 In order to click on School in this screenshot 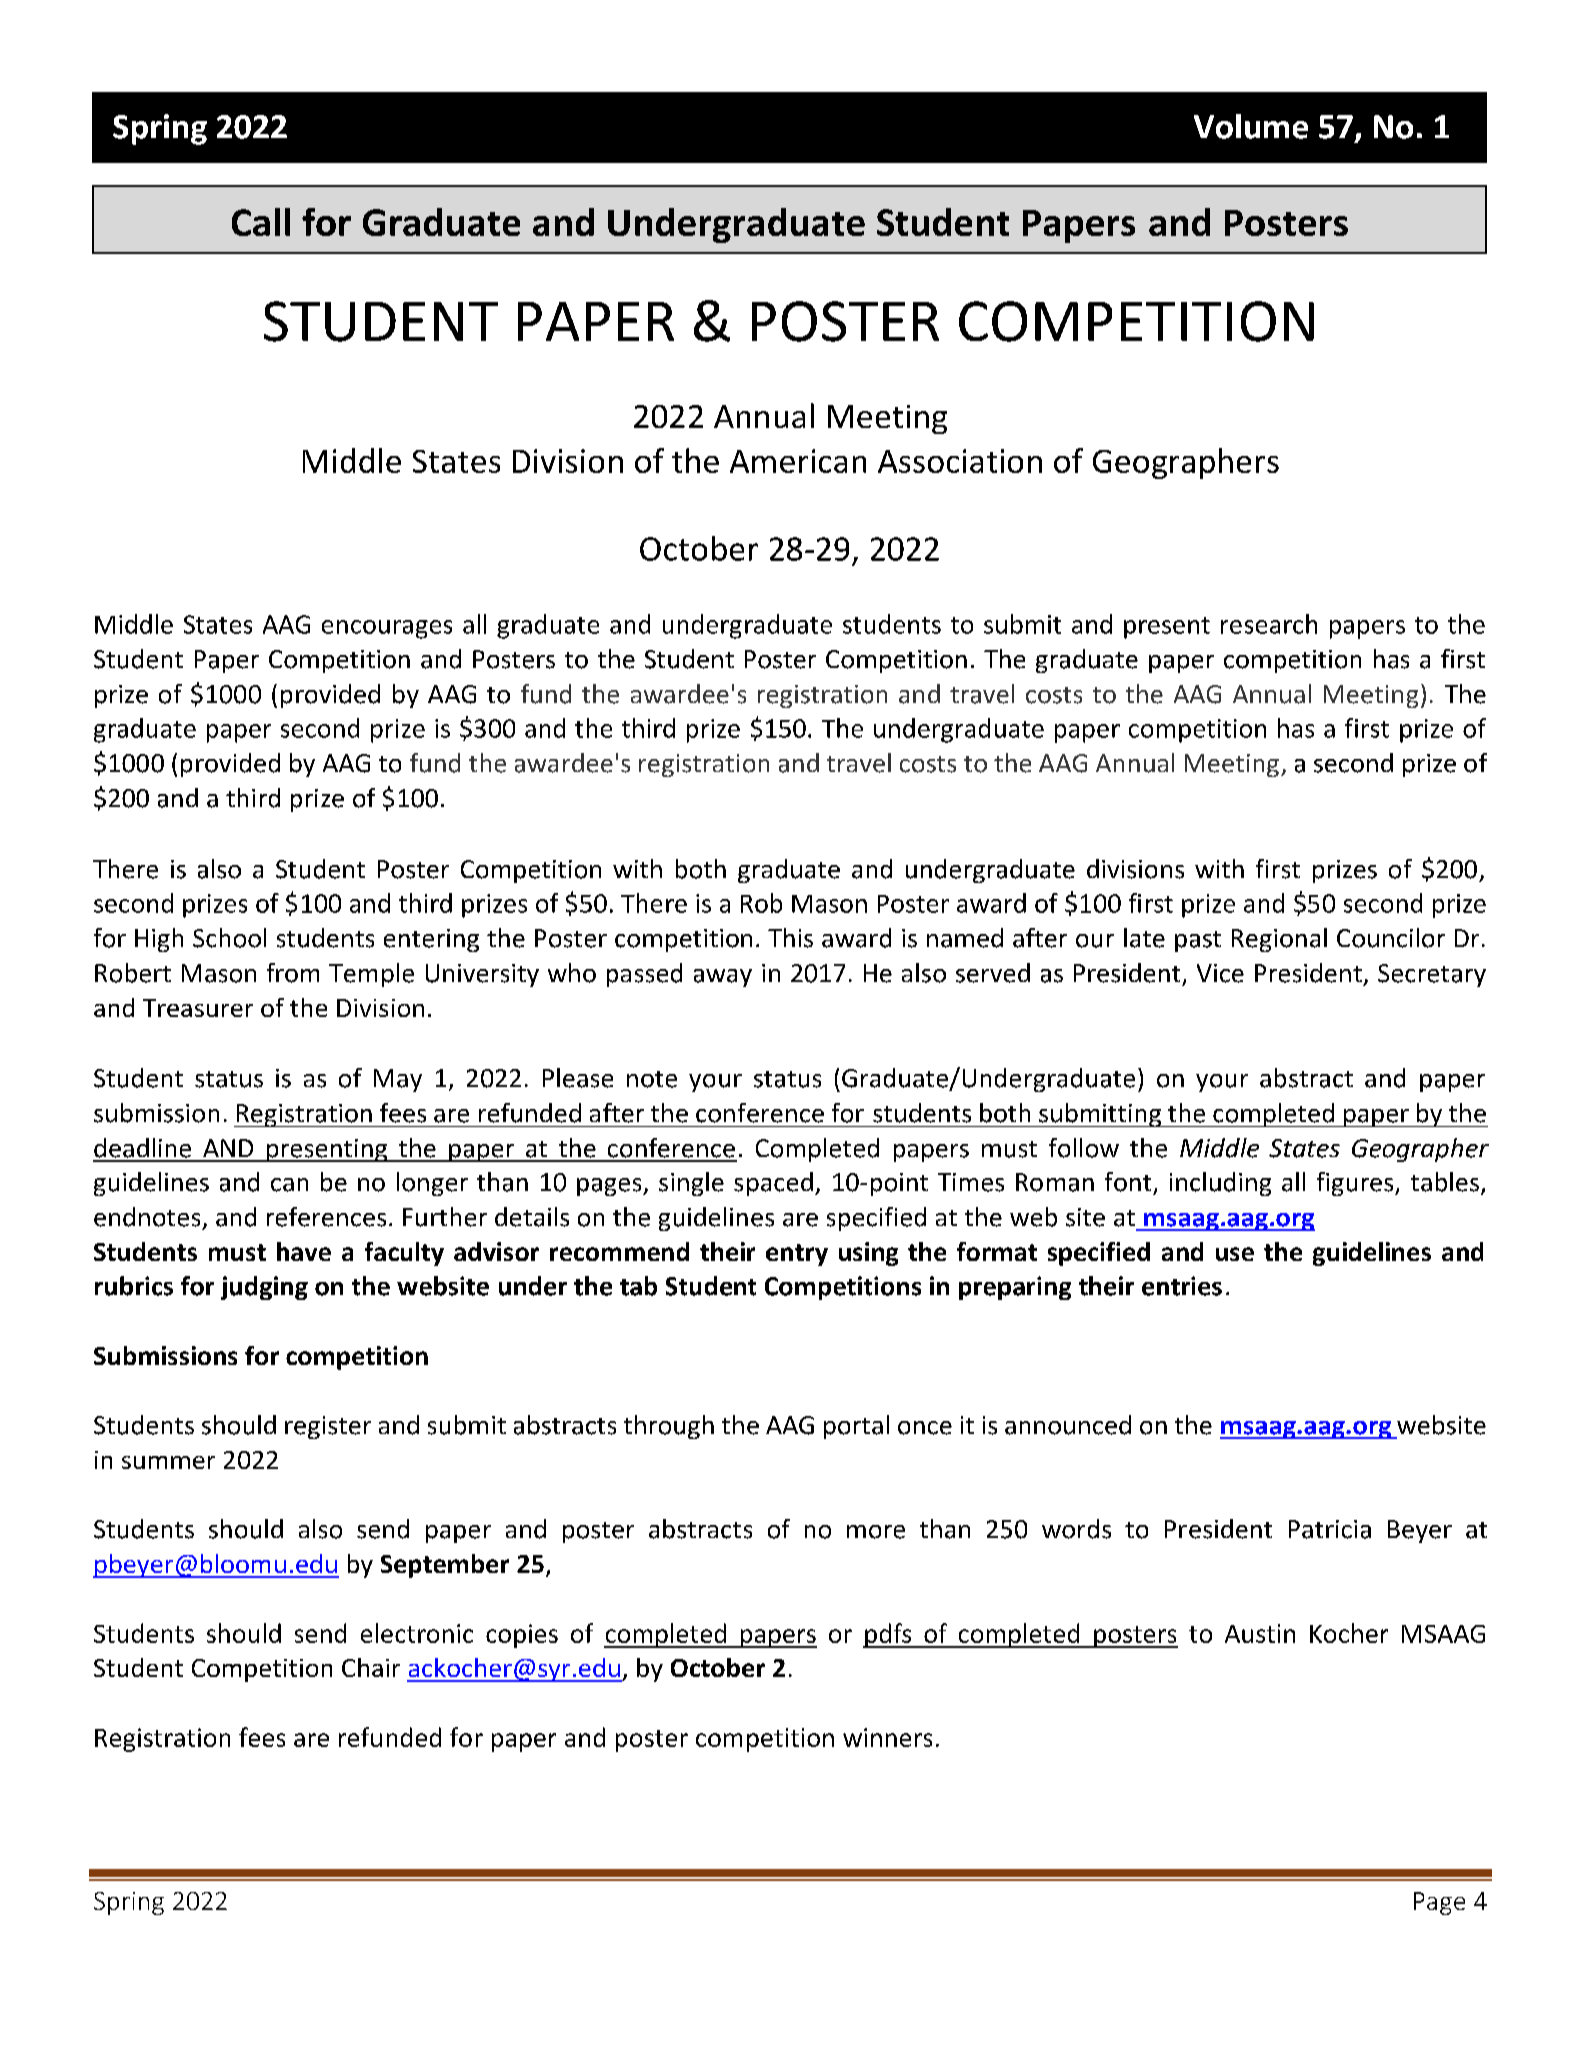, I will do `click(229, 938)`.
